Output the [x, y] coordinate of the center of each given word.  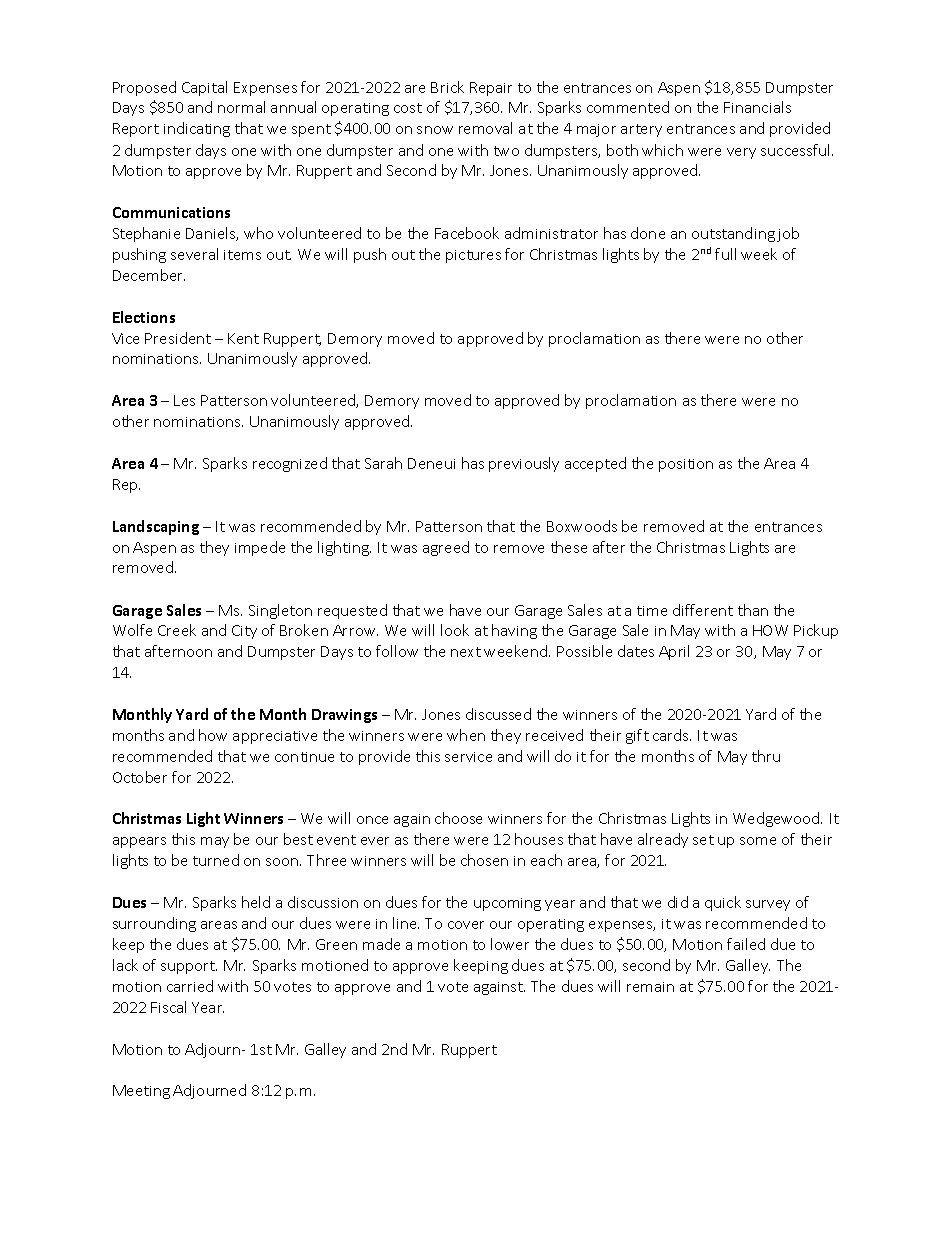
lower [510, 944]
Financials [757, 107]
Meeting [141, 1092]
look [455, 630]
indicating [197, 129]
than [753, 610]
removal [485, 128]
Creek [177, 630]
